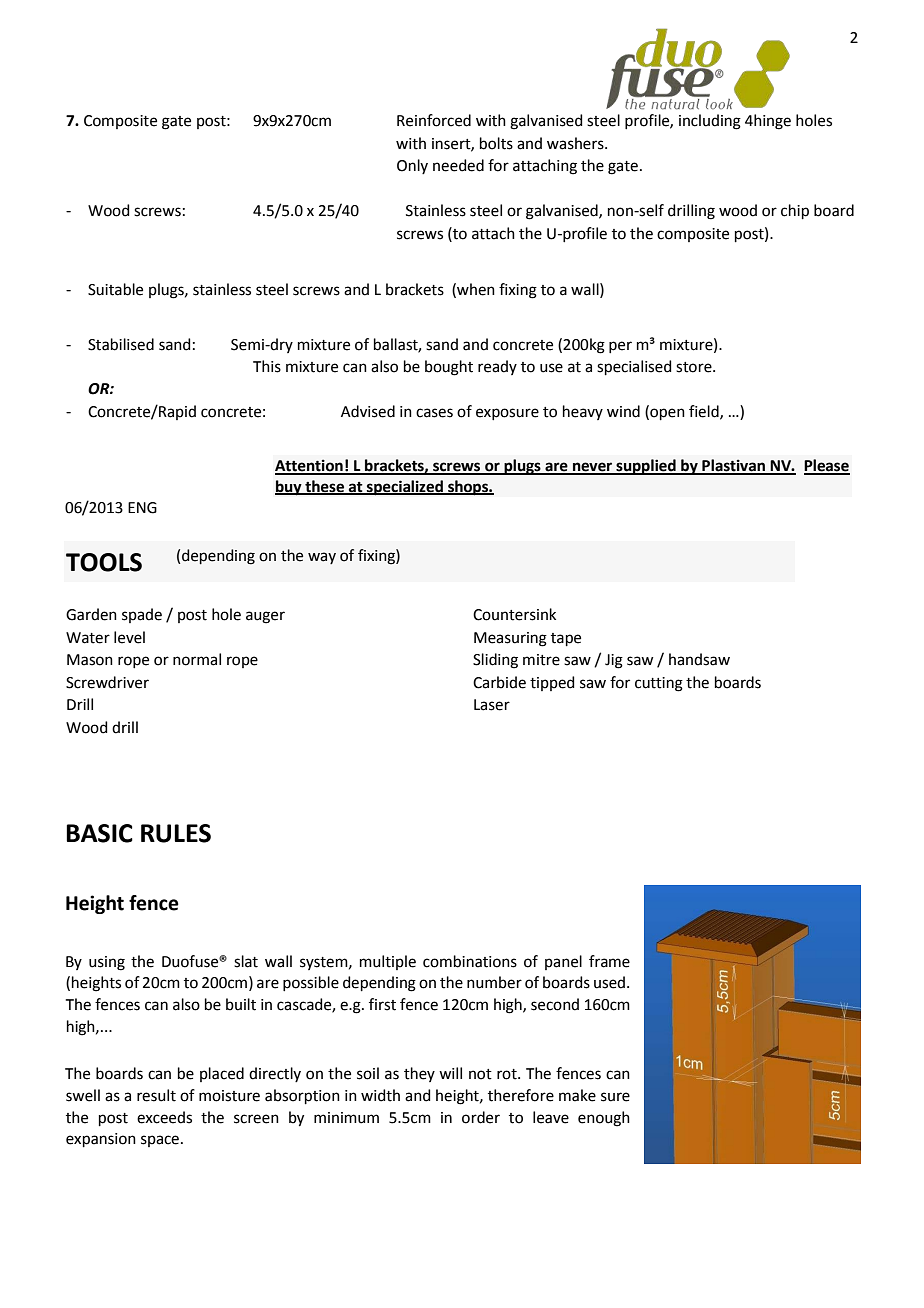  What do you see at coordinates (458, 165) in the screenshot?
I see `needed` at bounding box center [458, 165].
